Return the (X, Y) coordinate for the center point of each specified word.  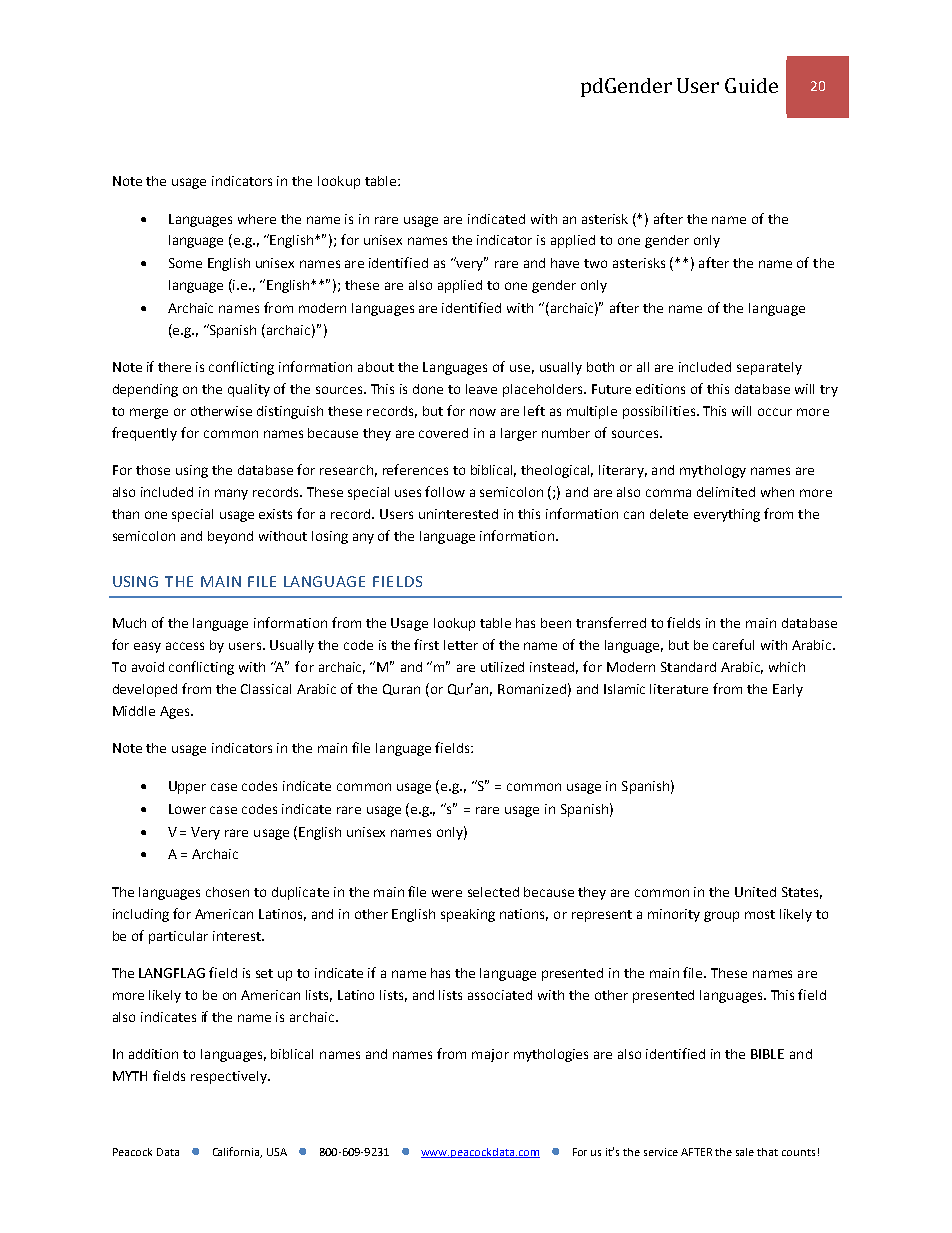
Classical (266, 689)
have (565, 263)
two (595, 263)
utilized (502, 667)
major (490, 1055)
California (237, 1152)
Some (185, 263)
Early (788, 690)
